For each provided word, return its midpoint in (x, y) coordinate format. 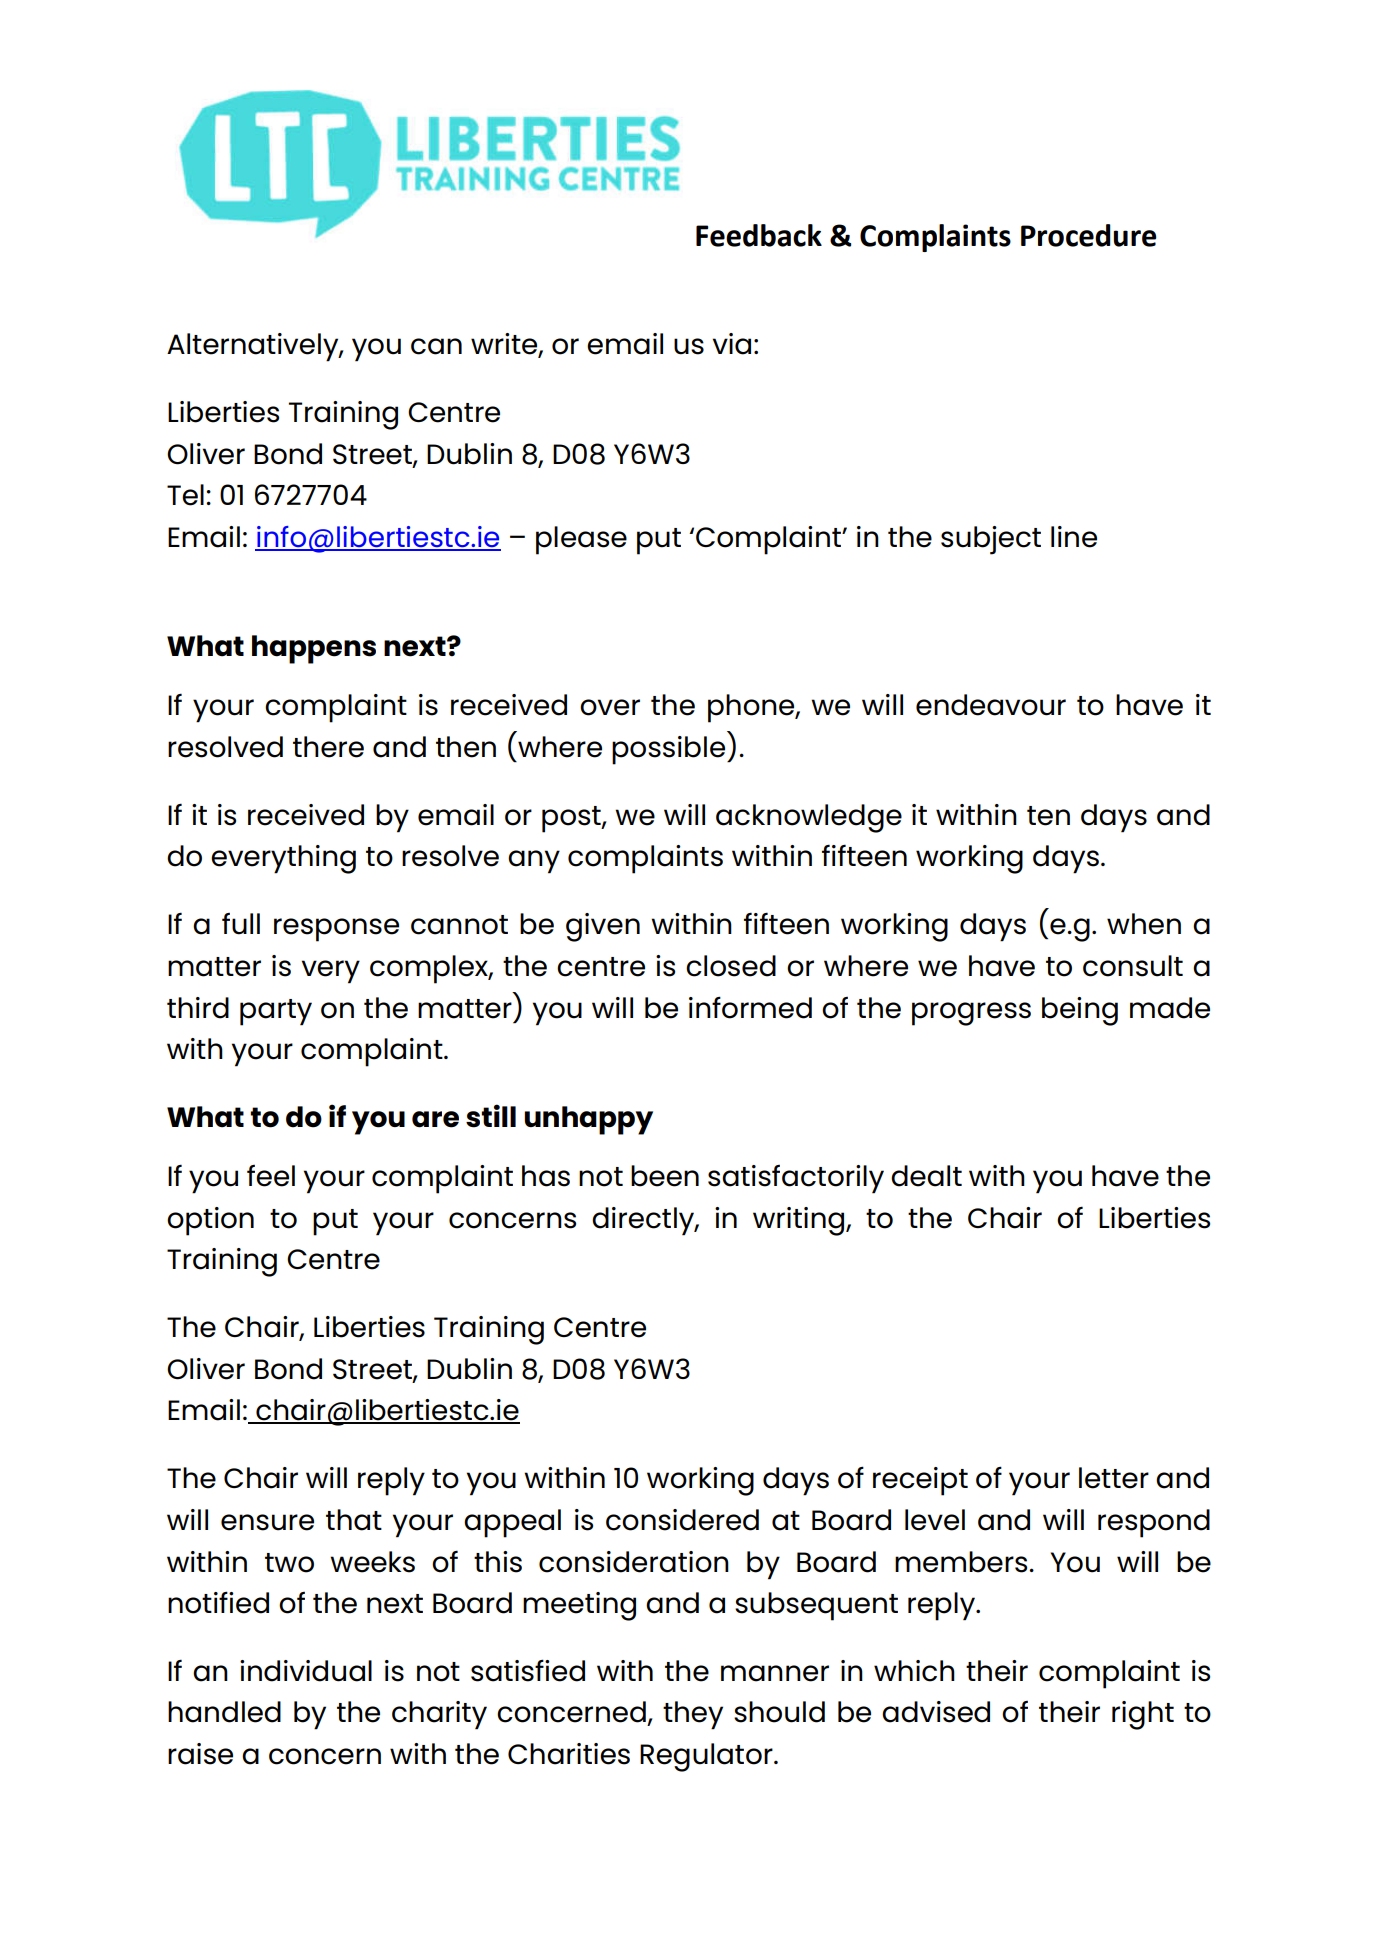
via (732, 344)
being (1080, 1011)
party (276, 1012)
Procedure (1089, 235)
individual (306, 1671)
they (693, 1715)
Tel (185, 495)
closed (731, 966)
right (1143, 1715)
